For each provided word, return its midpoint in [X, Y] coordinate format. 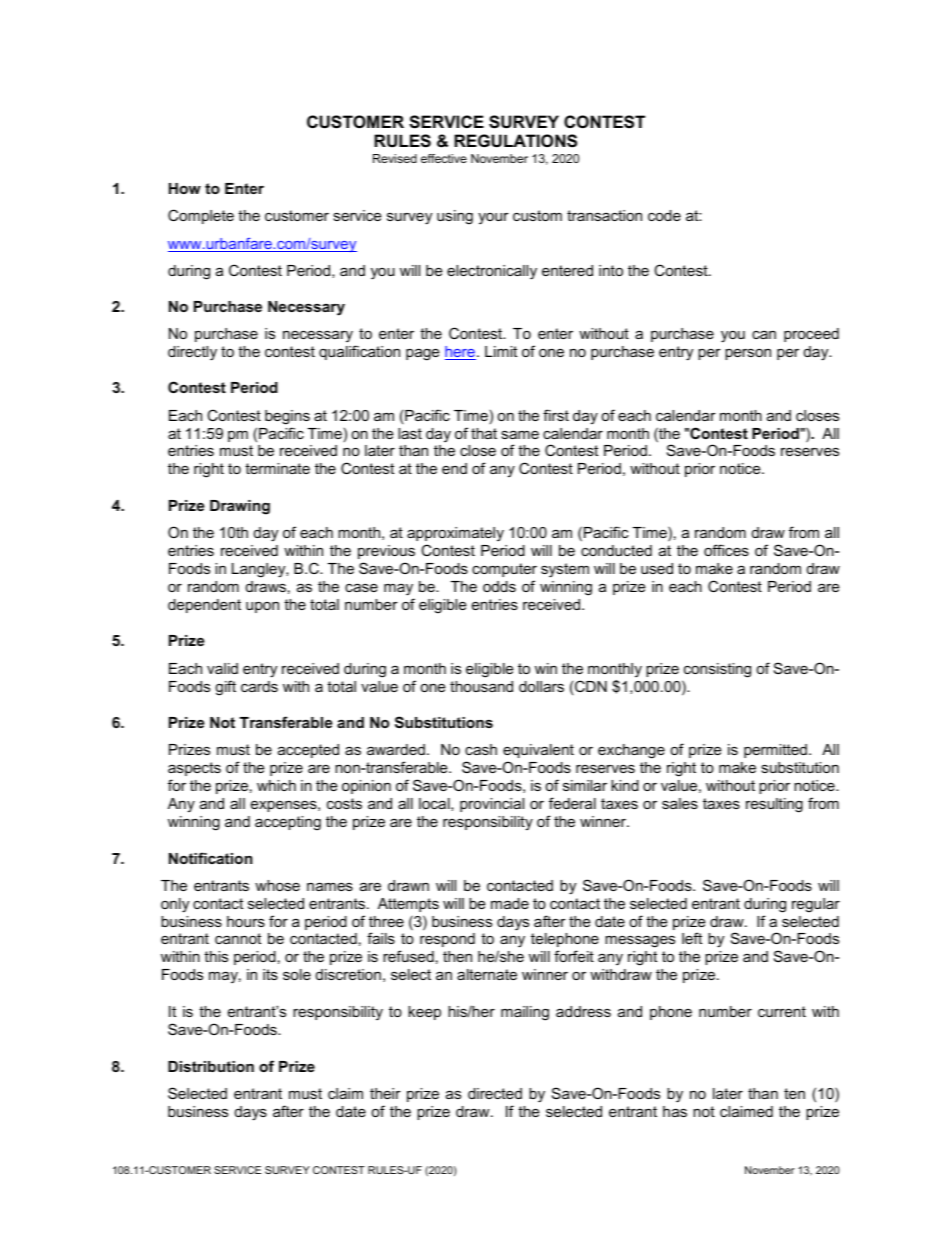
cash [481, 749]
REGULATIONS [515, 141]
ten [794, 1093]
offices [726, 550]
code [664, 215]
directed [495, 1093]
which [276, 785]
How [185, 188]
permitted [775, 751]
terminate [277, 468]
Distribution [211, 1066]
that [484, 433]
